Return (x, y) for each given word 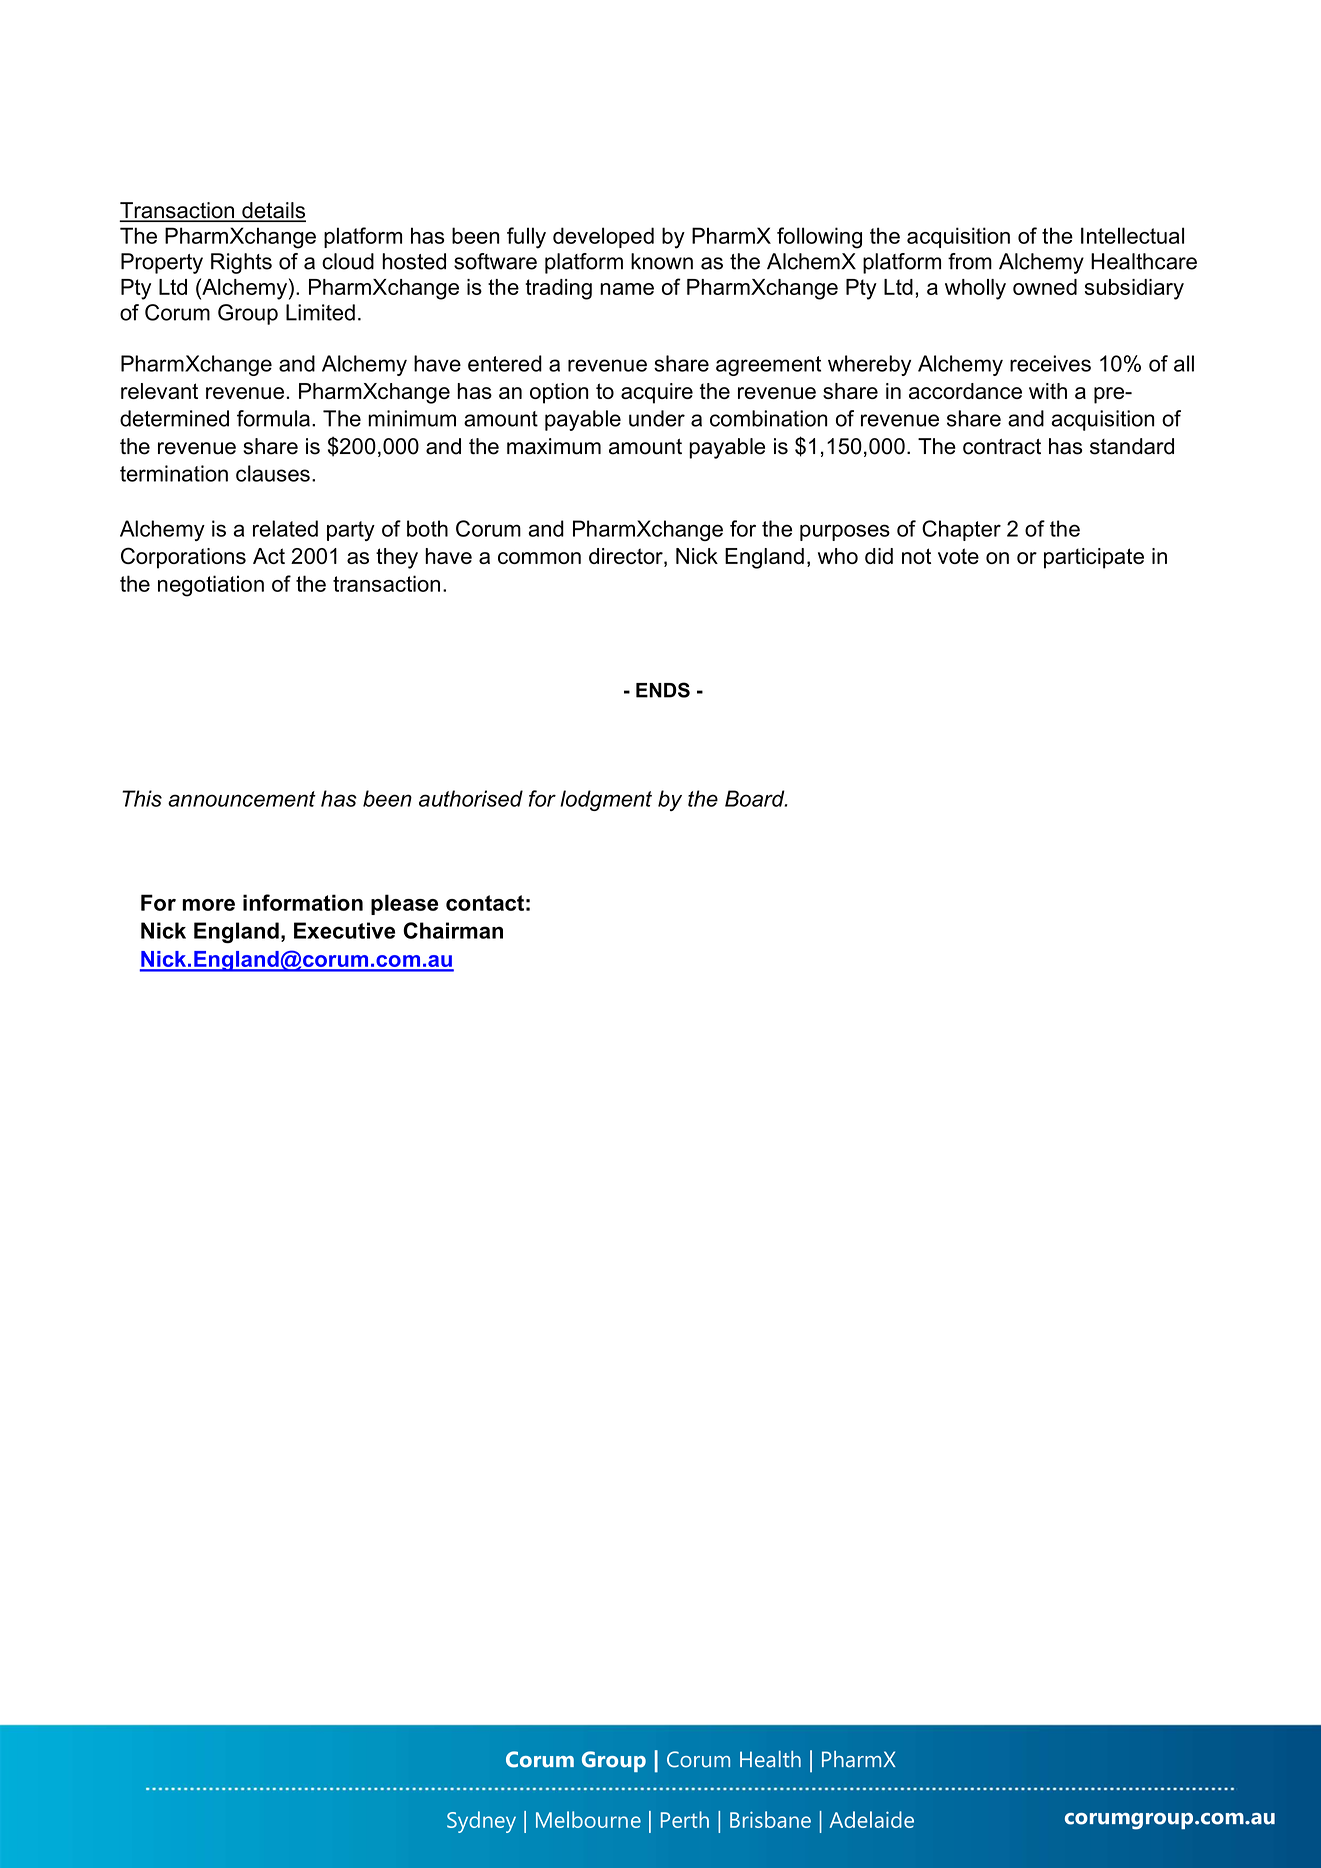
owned (1045, 287)
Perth (685, 1819)
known (662, 261)
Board (756, 798)
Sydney (481, 1822)
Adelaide (872, 1819)
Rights (241, 263)
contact (485, 903)
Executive (344, 930)
